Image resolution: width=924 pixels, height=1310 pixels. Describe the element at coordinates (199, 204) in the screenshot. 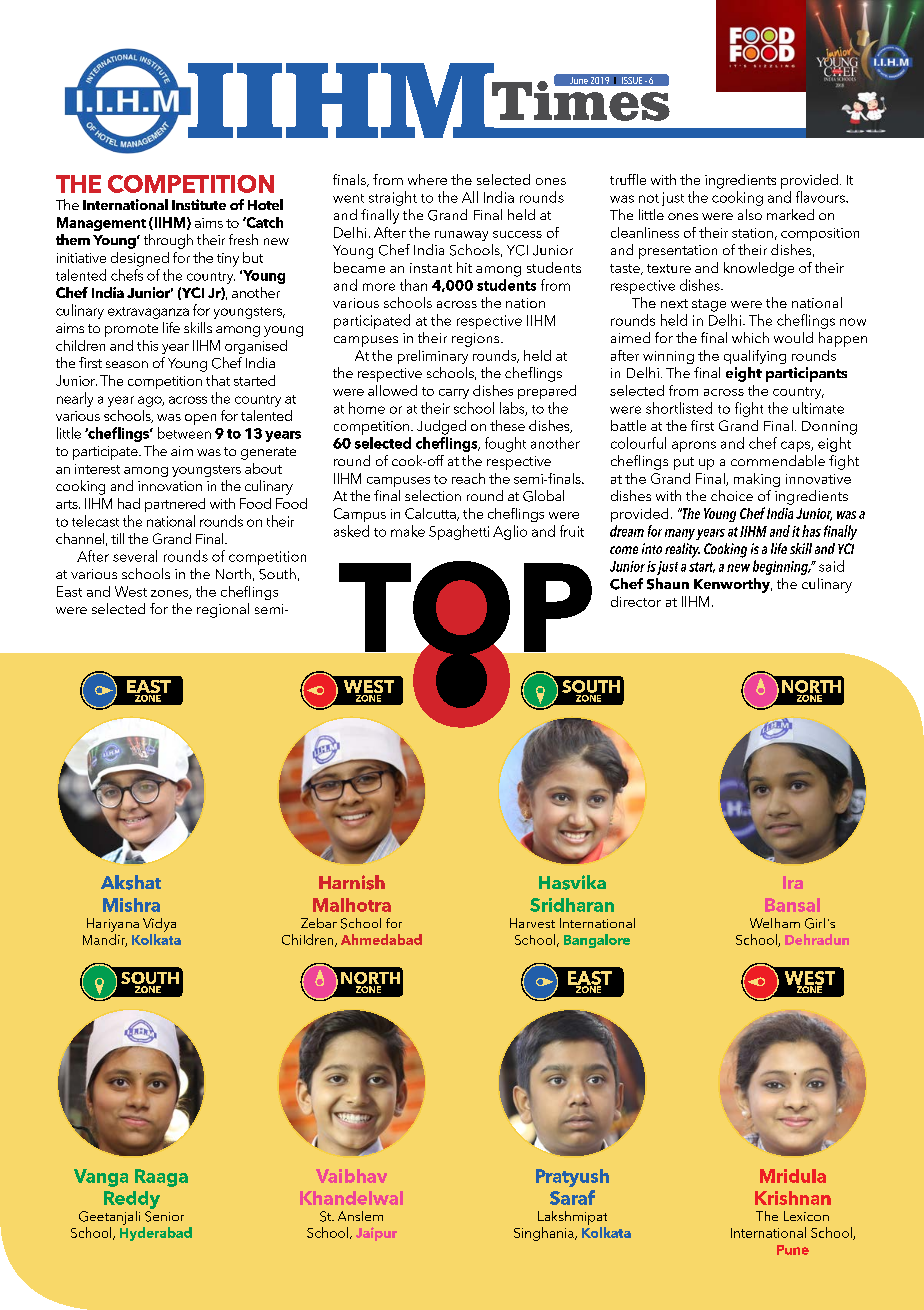

I see `Institute` at that location.
